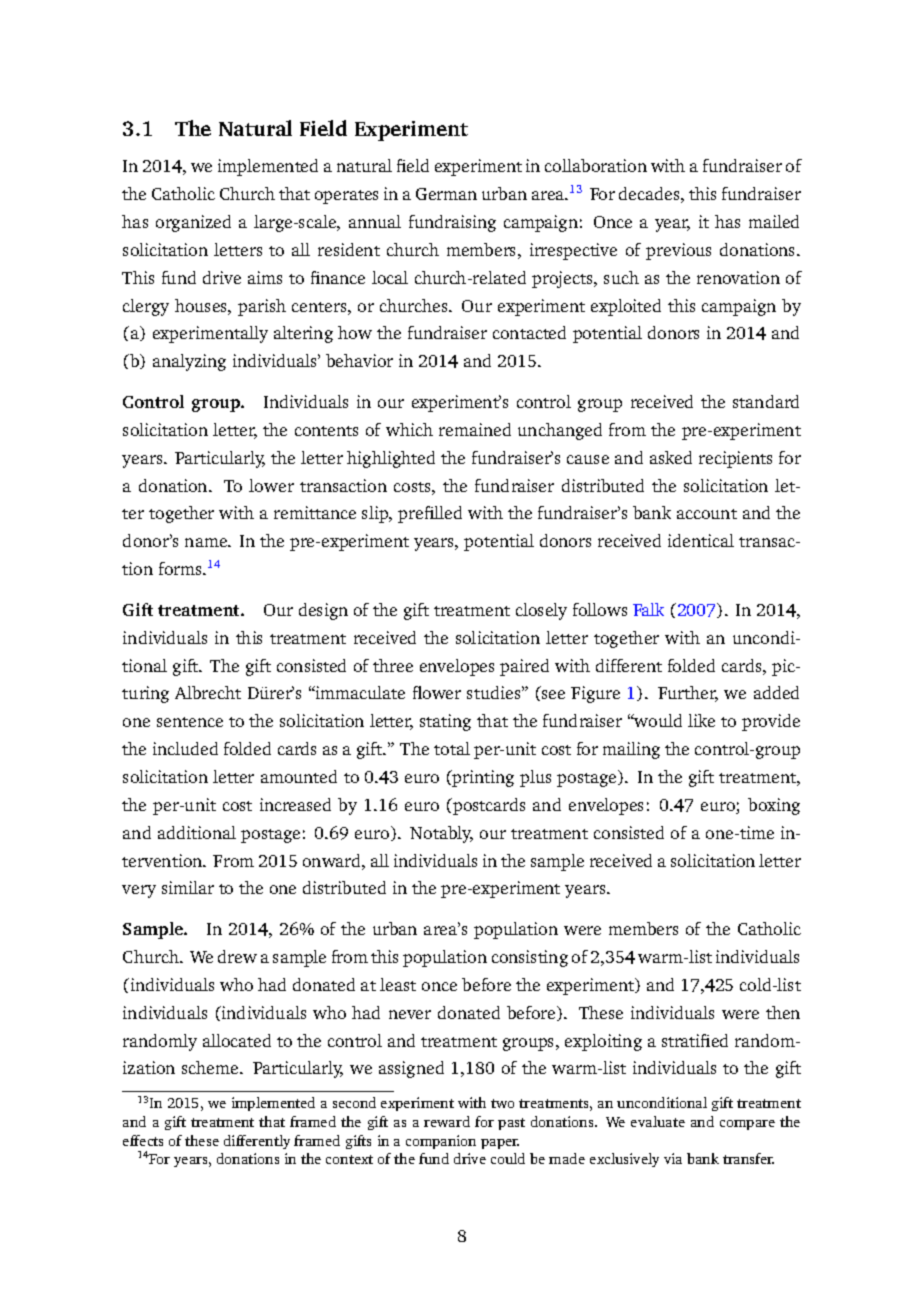 The image size is (924, 1308). Describe the element at coordinates (143, 1140) in the screenshot. I see `effects` at that location.
